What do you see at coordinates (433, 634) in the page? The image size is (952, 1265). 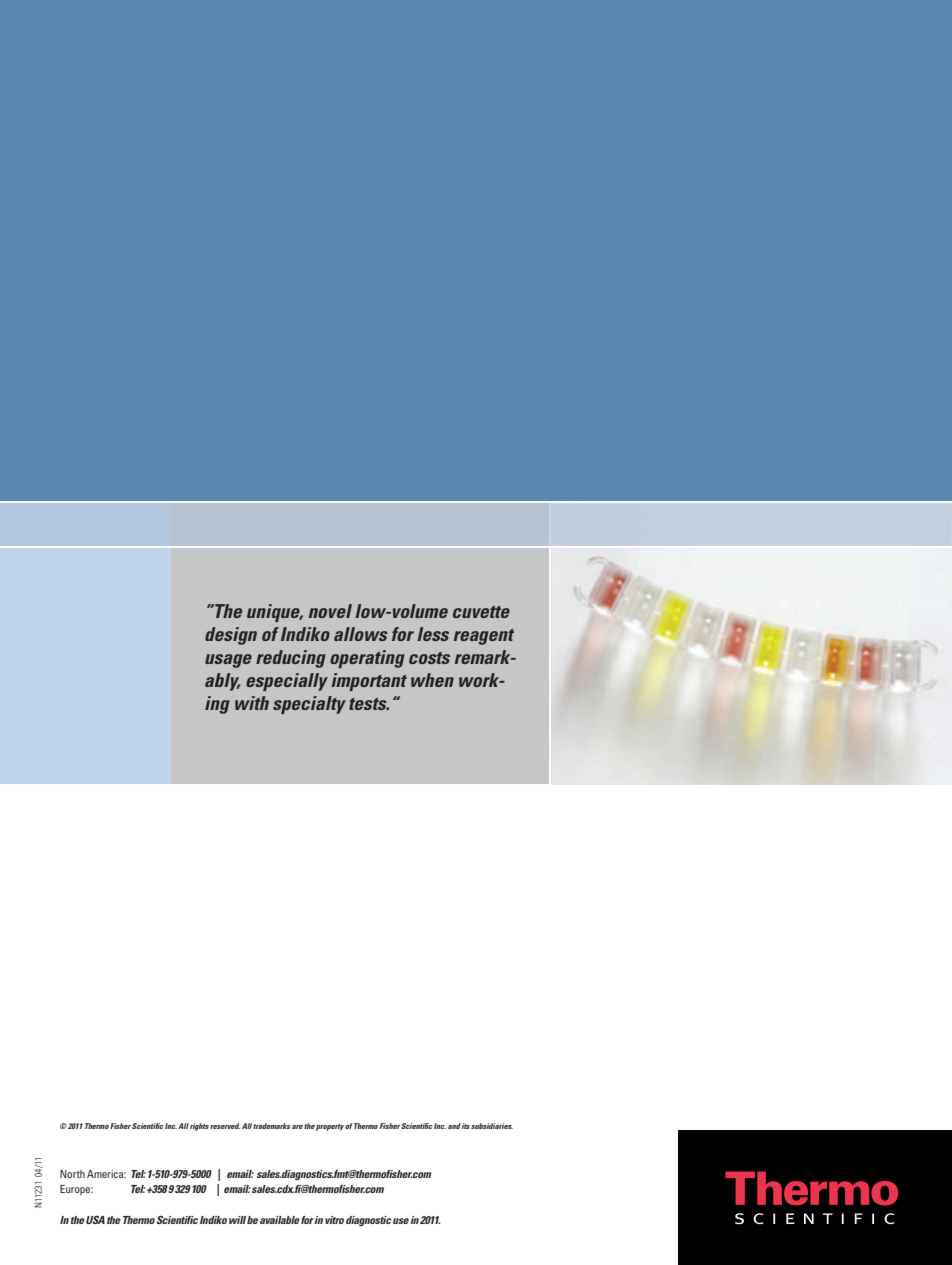 I see `less` at bounding box center [433, 634].
